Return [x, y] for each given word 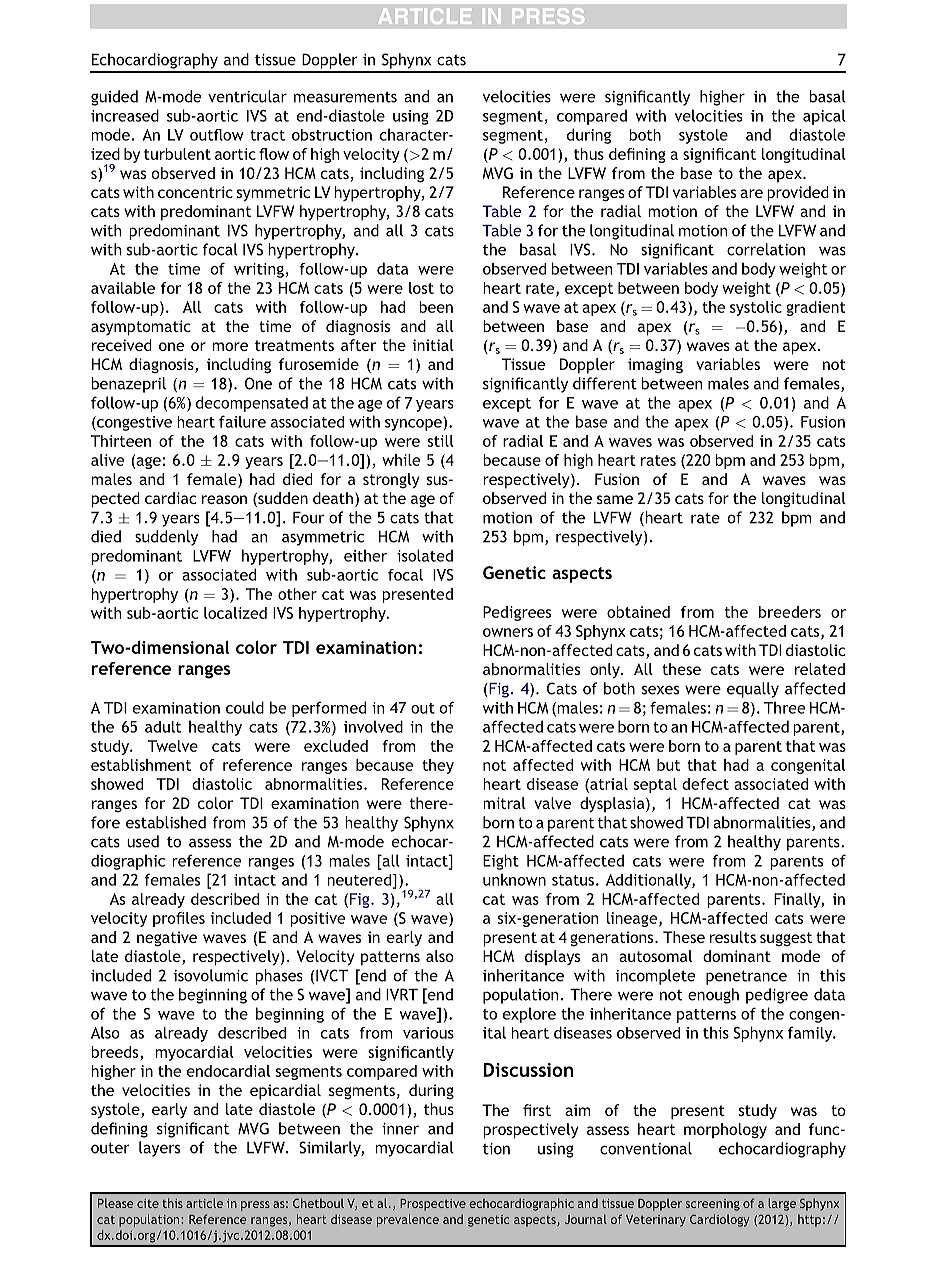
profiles [179, 919]
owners [508, 632]
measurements [345, 97]
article [204, 1203]
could [245, 707]
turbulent [177, 154]
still [441, 441]
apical [824, 117]
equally [753, 690]
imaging [655, 366]
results [733, 937]
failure [242, 421]
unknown [514, 879]
